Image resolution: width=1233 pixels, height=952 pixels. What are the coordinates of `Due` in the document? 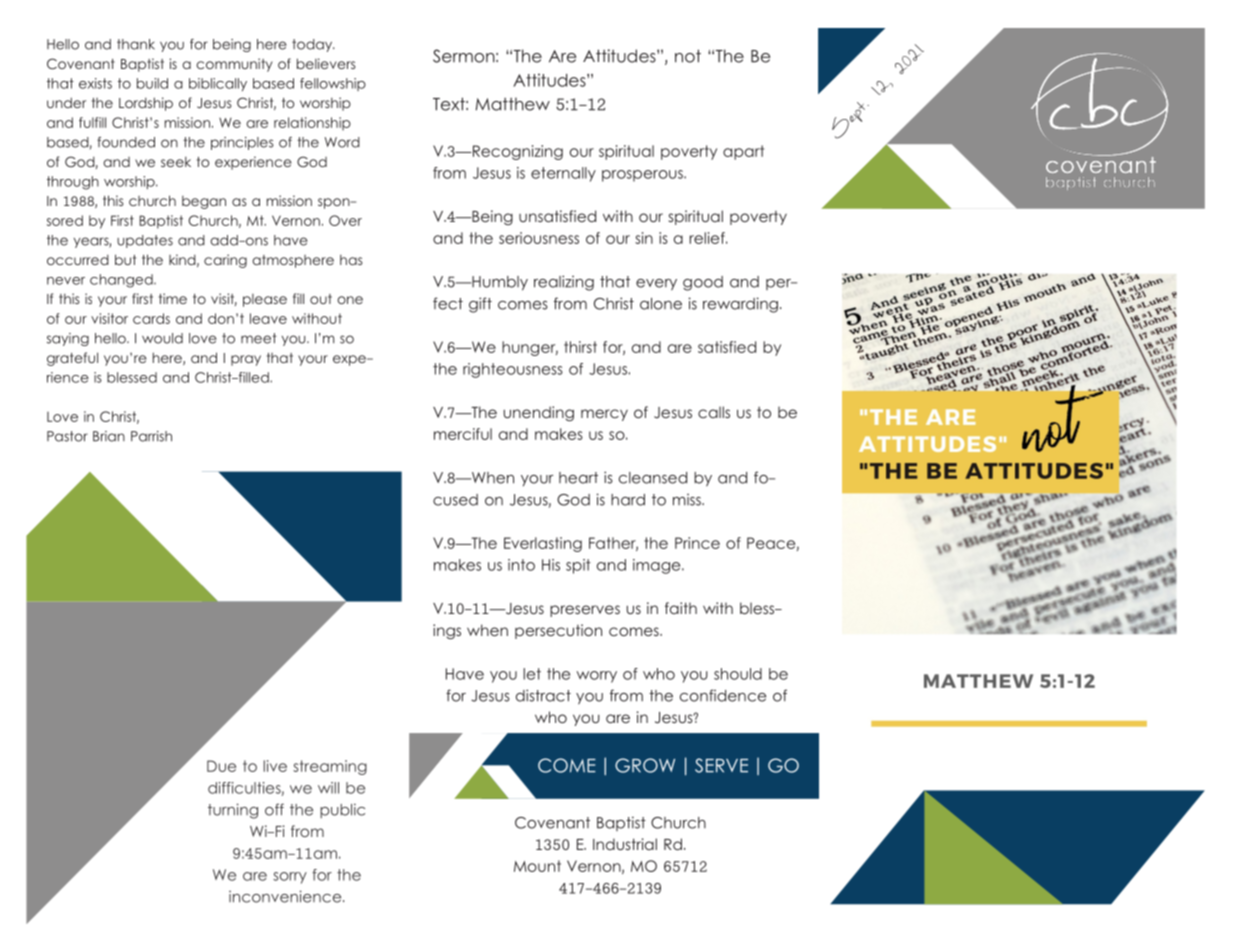 It's located at (221, 766).
